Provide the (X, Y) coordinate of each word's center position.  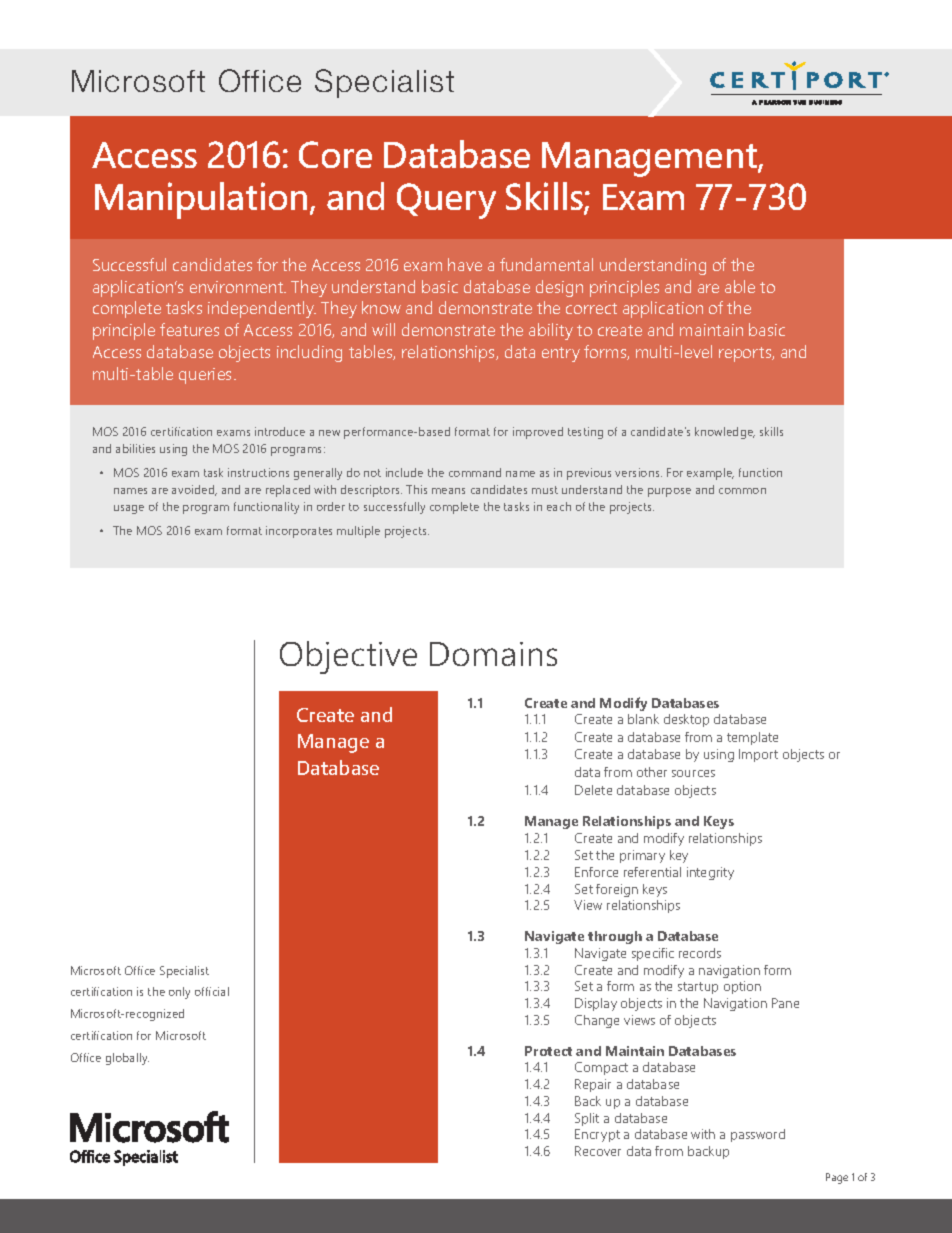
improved (538, 433)
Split (587, 1119)
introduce (280, 431)
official (212, 991)
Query (446, 201)
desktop (686, 720)
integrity (710, 873)
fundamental (546, 264)
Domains (493, 654)
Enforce (596, 872)
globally (127, 1059)
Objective (348, 657)
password (758, 1135)
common (742, 491)
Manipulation (201, 200)
